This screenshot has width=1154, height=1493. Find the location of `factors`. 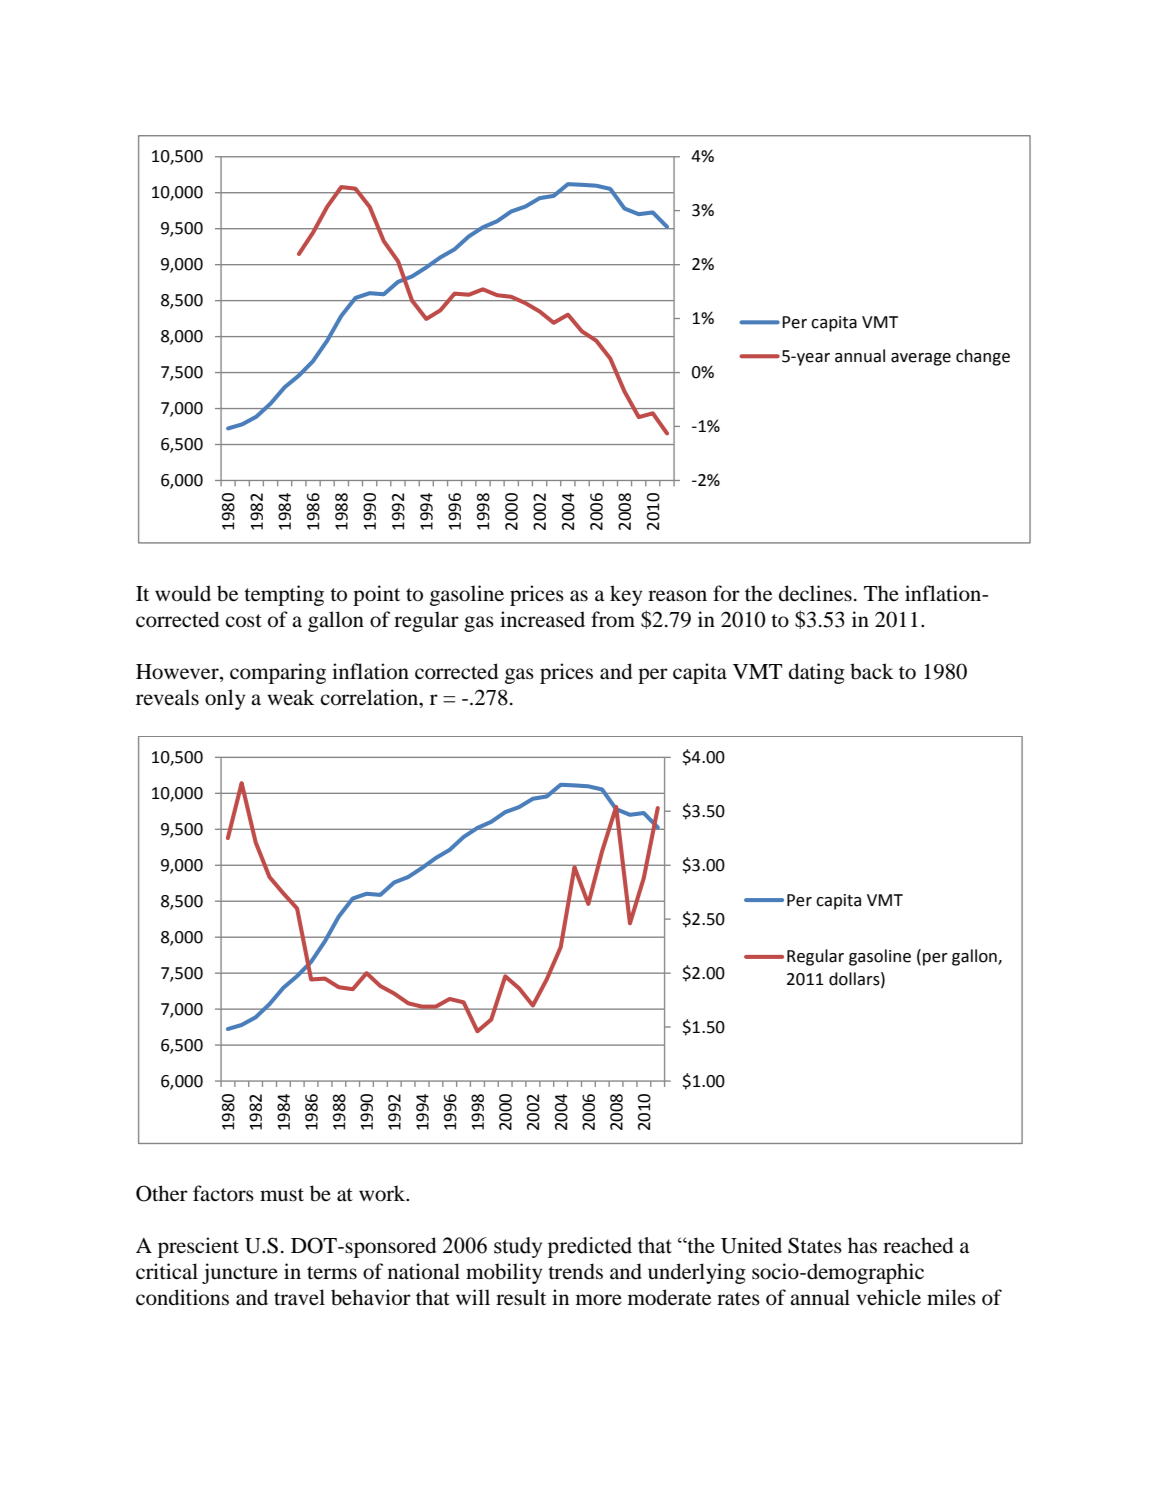

factors is located at coordinates (223, 1193).
